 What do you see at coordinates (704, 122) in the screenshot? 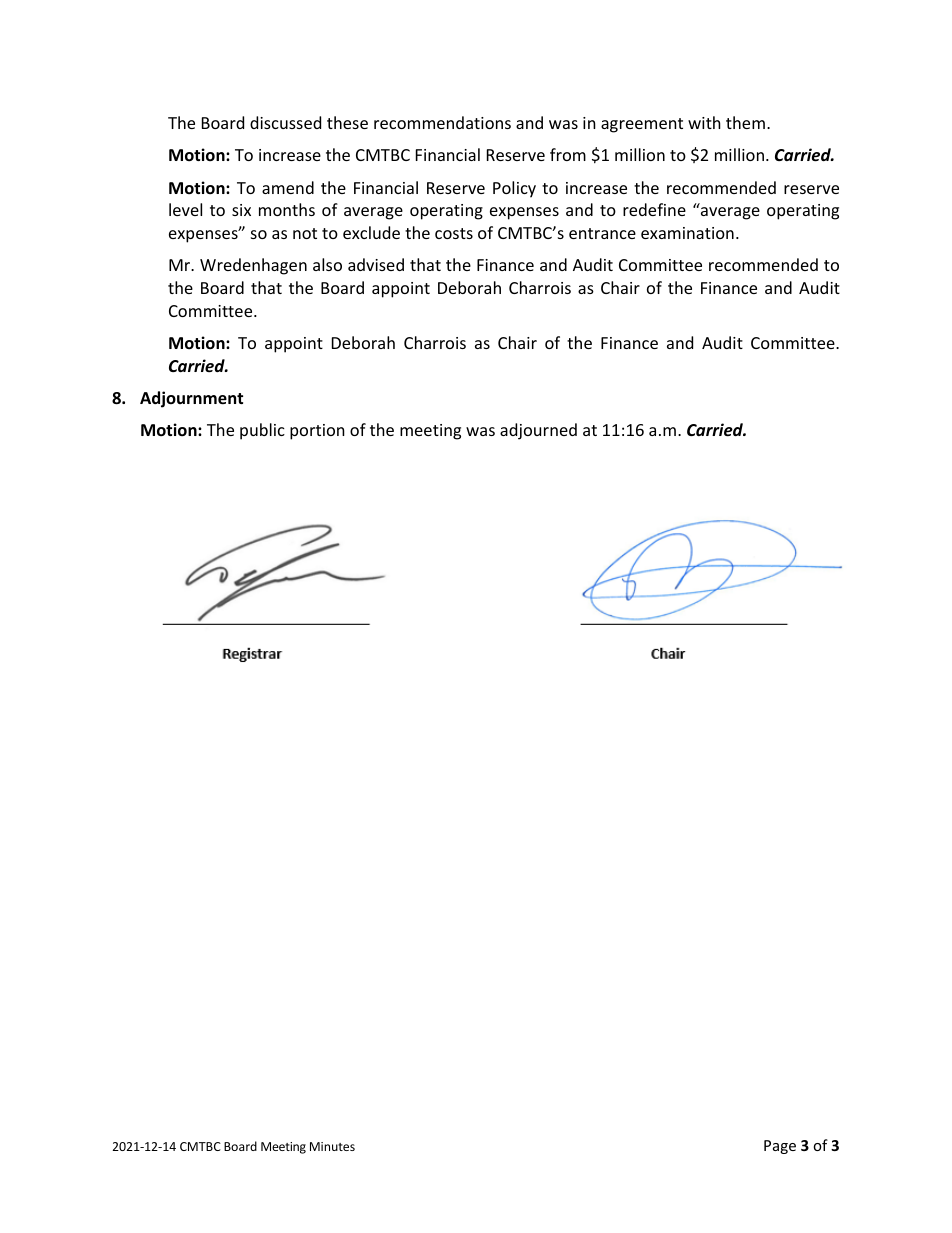
I see `with` at bounding box center [704, 122].
